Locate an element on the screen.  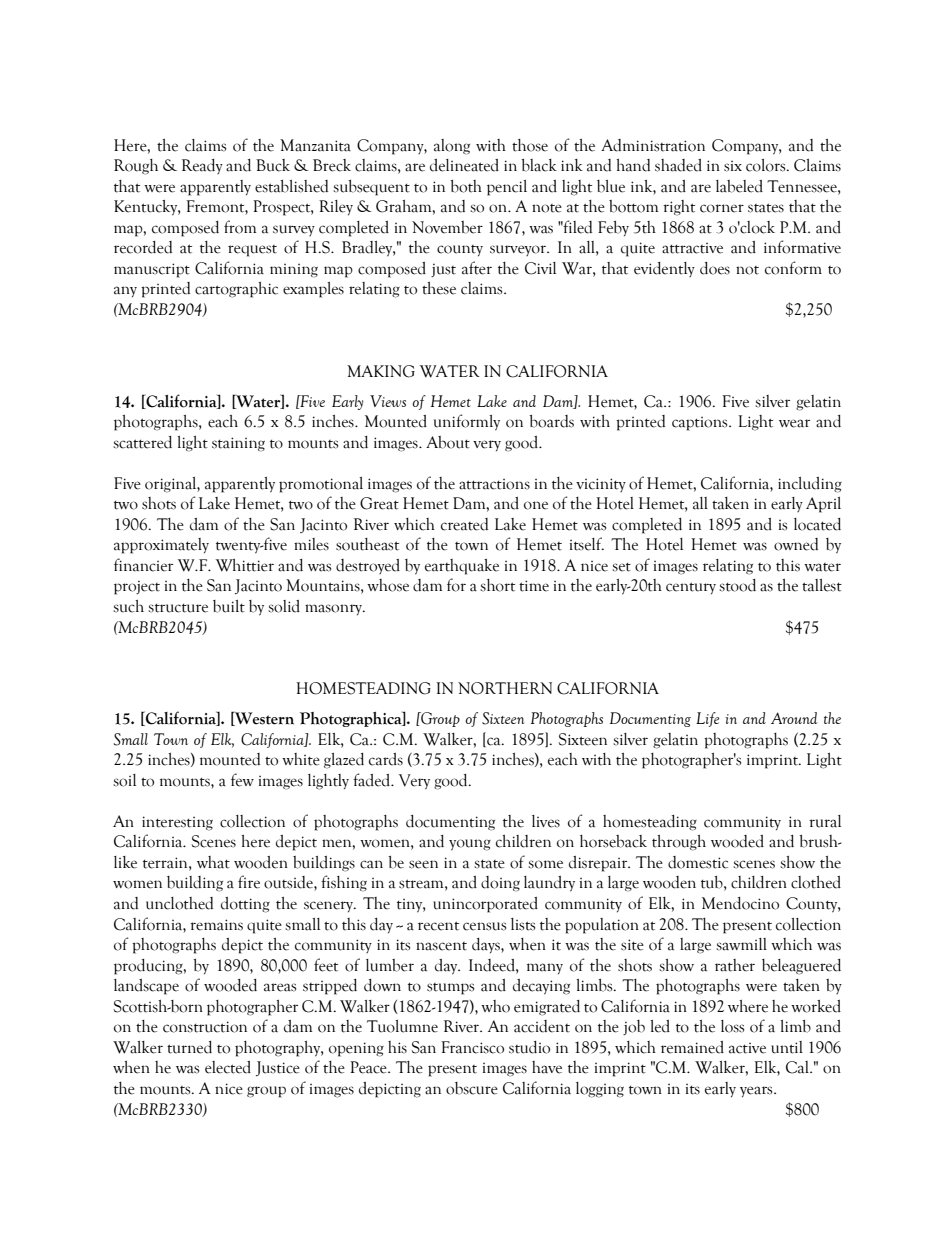
elected is located at coordinates (228, 1067).
